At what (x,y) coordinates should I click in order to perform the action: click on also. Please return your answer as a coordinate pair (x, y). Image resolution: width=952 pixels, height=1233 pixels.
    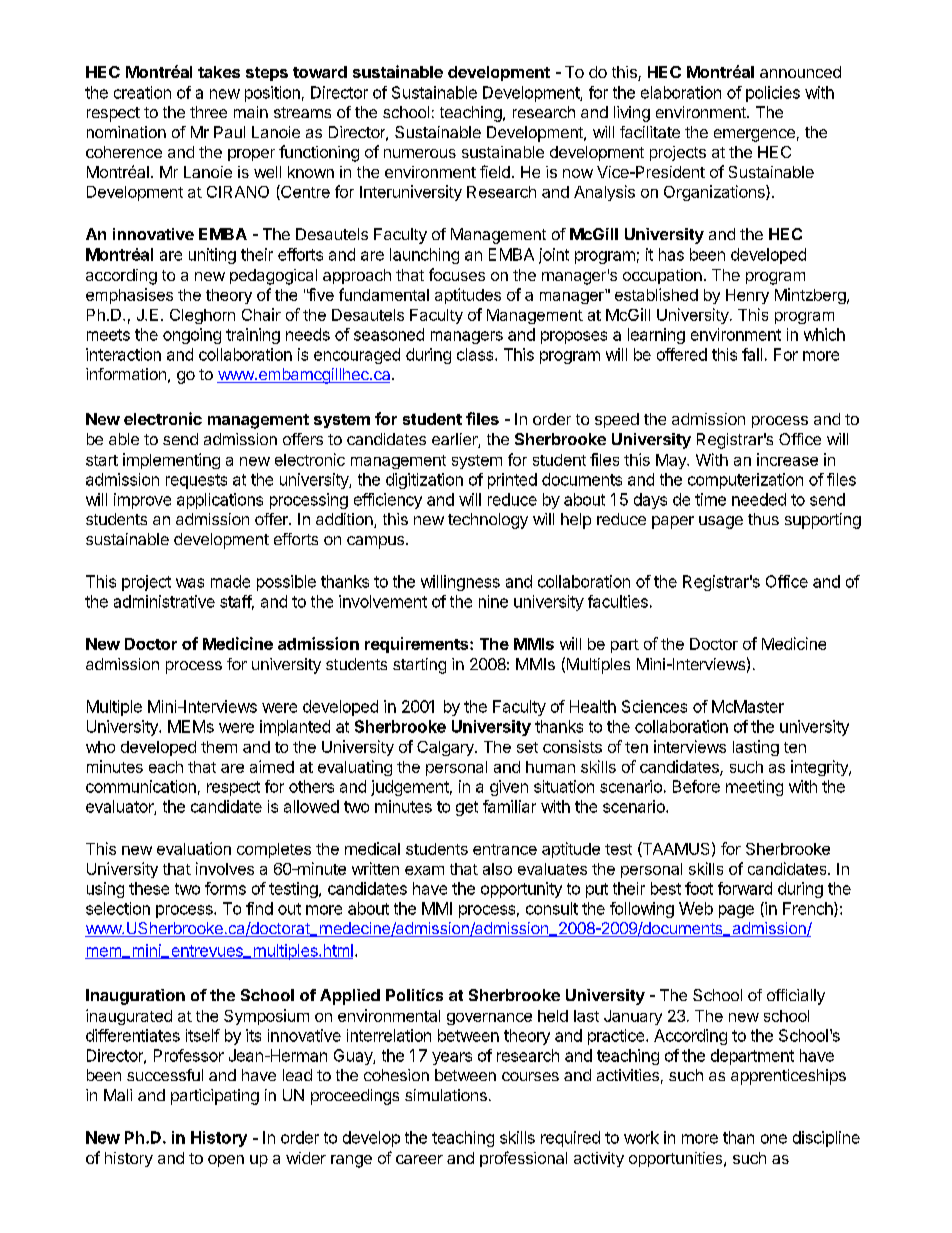
    Looking at the image, I should click on (497, 869).
